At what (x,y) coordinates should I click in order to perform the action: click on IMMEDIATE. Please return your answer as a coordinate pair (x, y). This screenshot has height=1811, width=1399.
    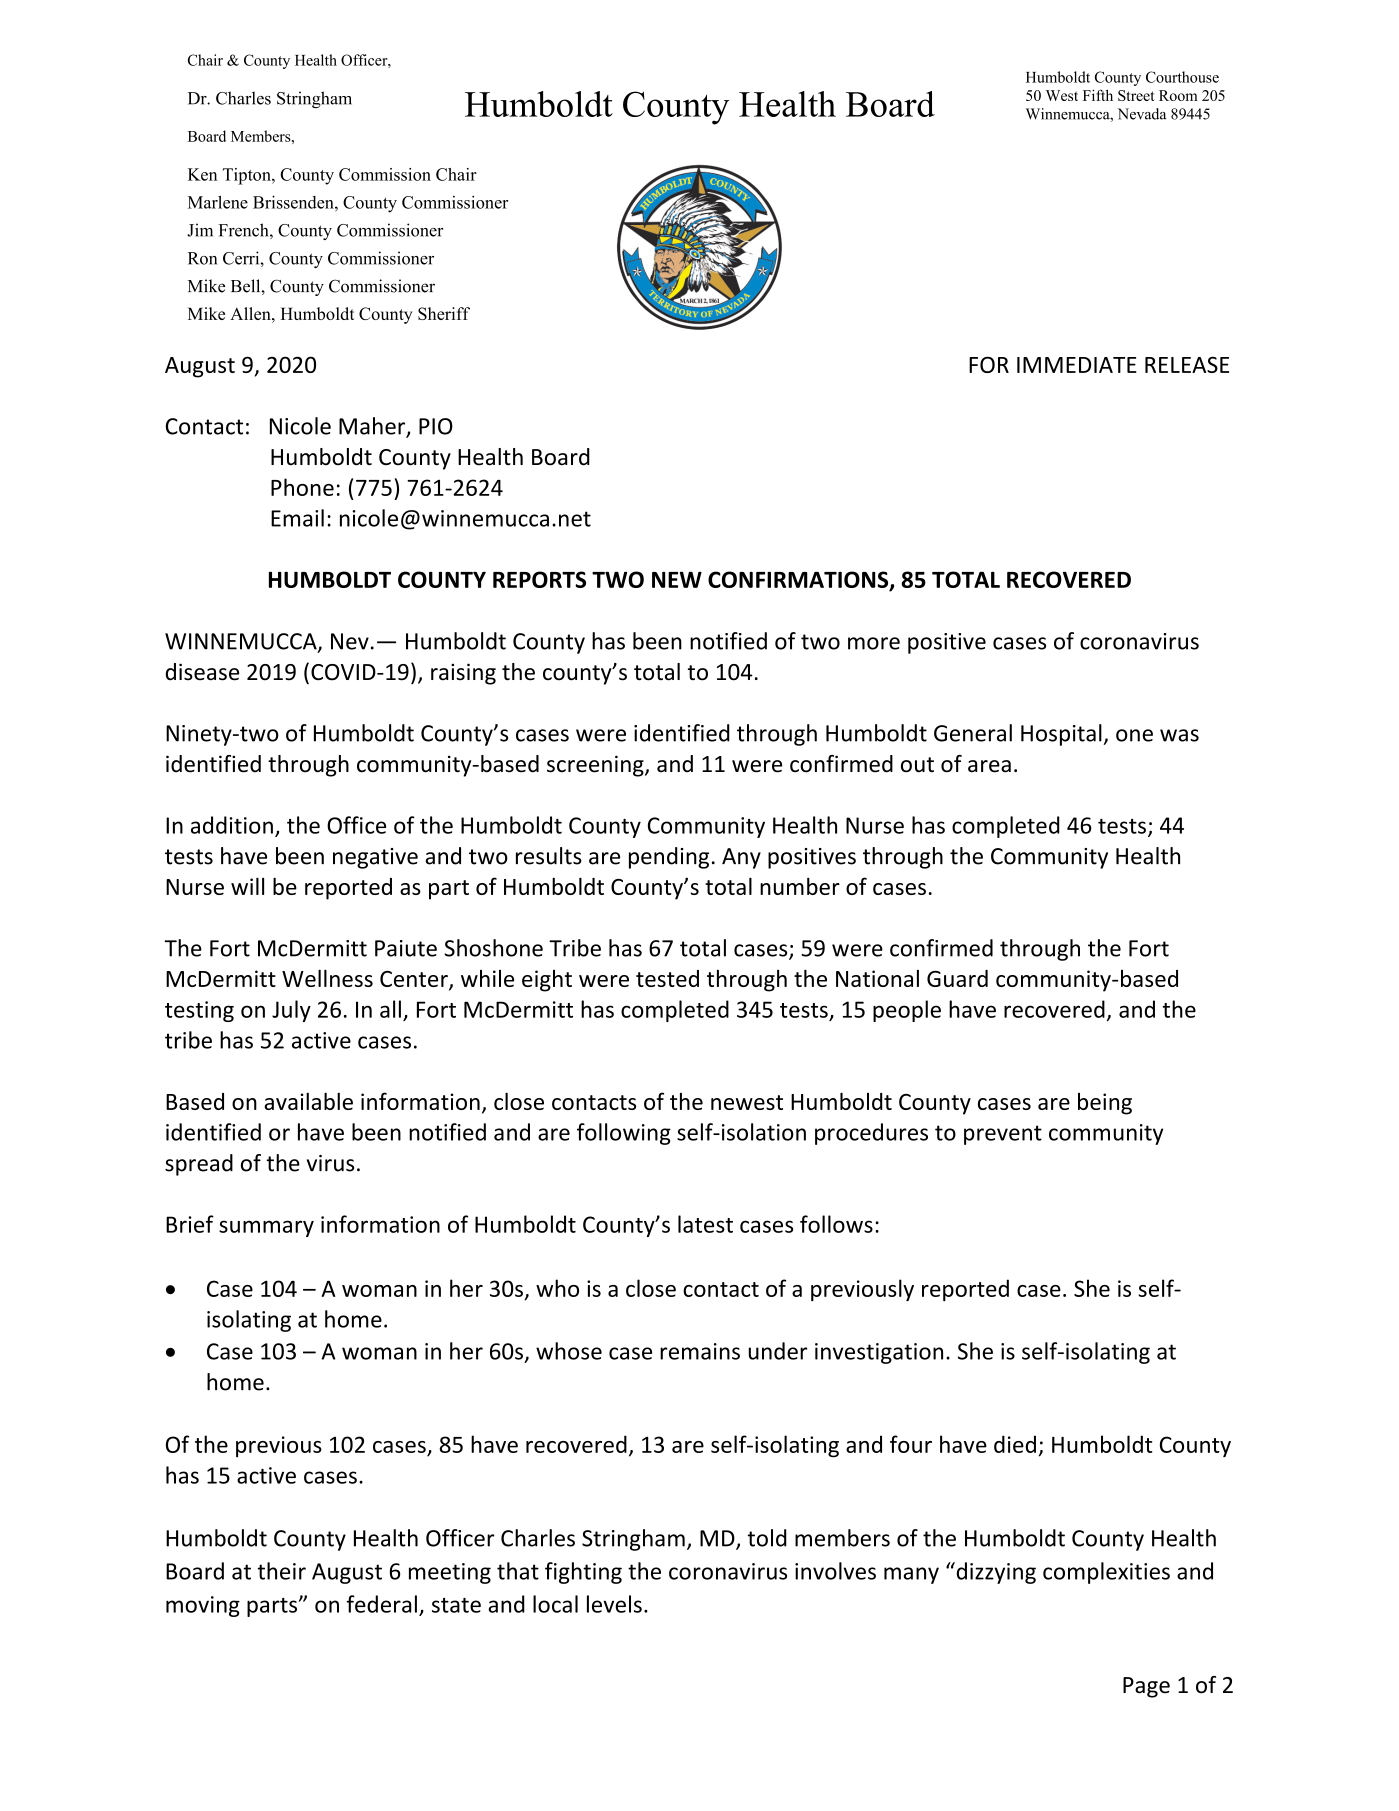
    Looking at the image, I should click on (1077, 365).
